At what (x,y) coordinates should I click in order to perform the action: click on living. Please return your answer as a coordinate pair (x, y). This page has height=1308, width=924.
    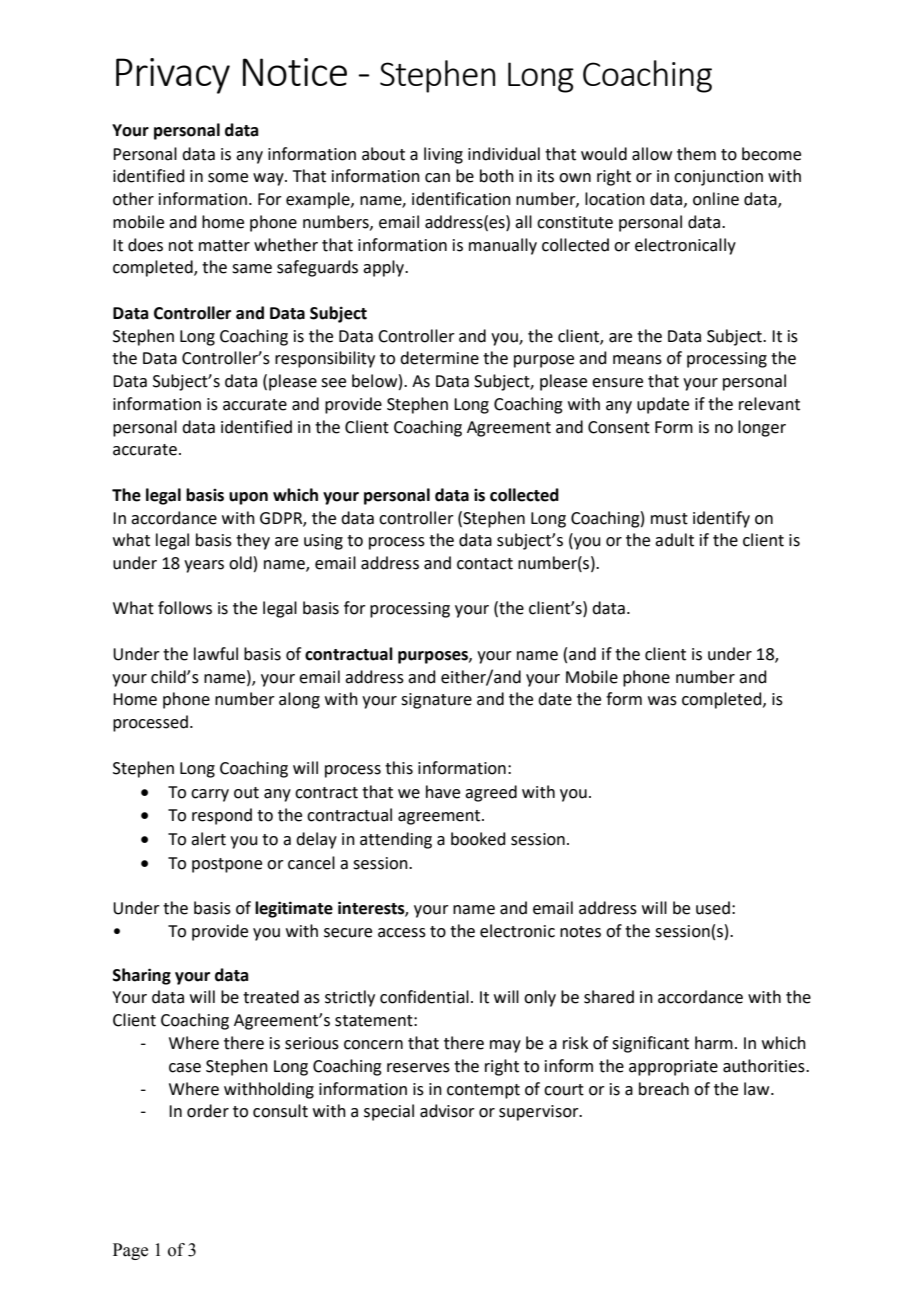
    Looking at the image, I should click on (443, 155).
